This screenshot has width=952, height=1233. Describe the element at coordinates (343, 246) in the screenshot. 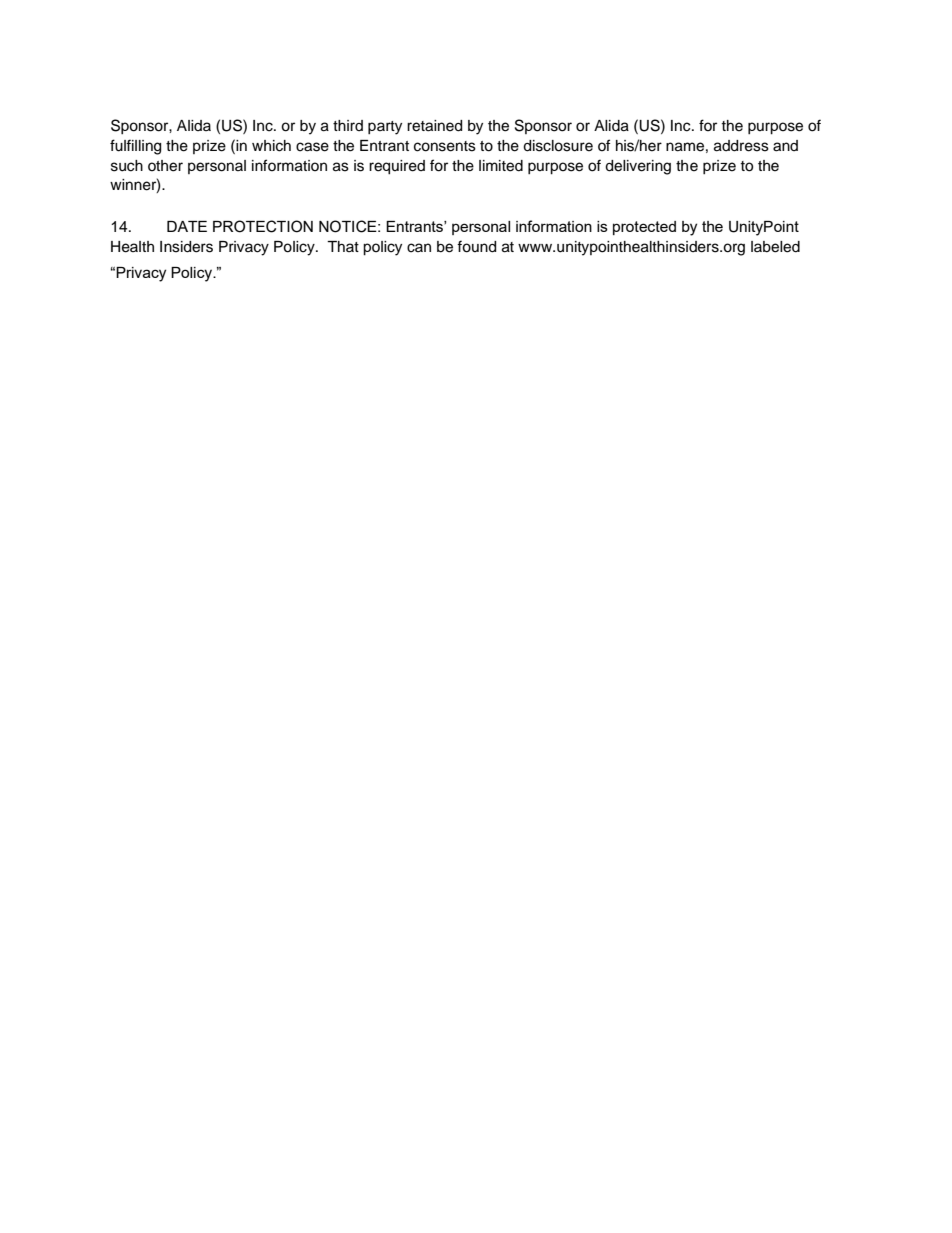

I see `That` at that location.
